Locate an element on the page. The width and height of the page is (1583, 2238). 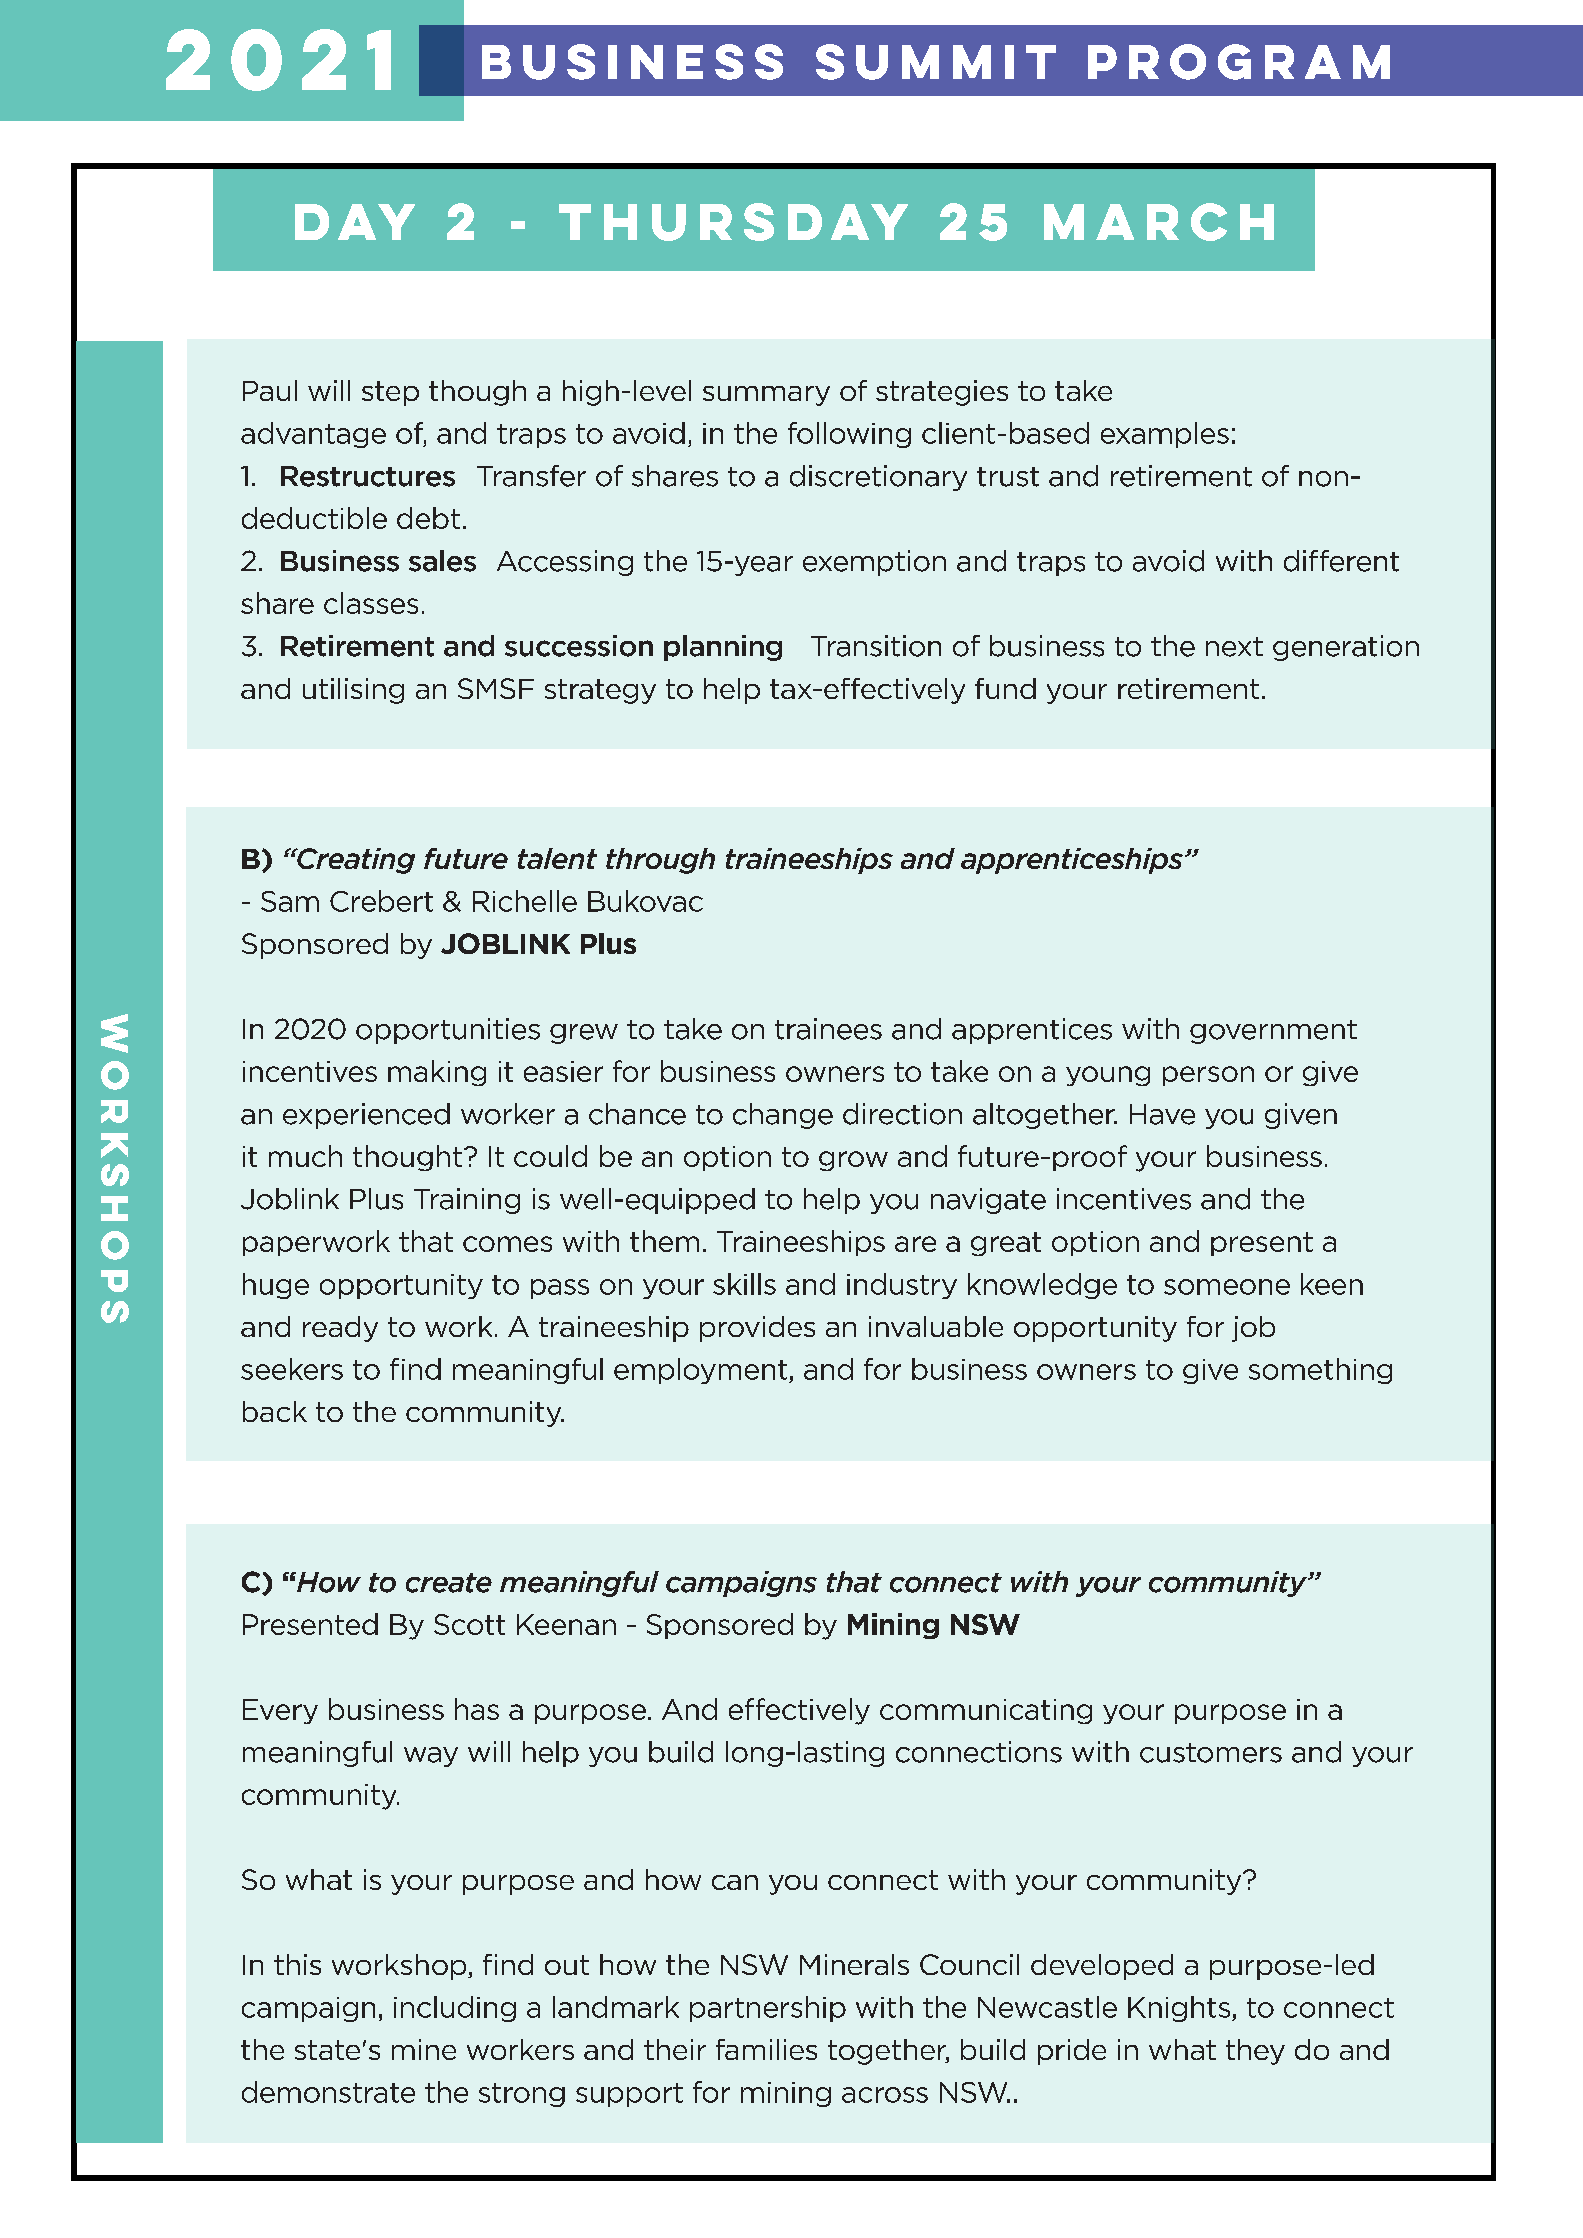
families is located at coordinates (766, 2049).
